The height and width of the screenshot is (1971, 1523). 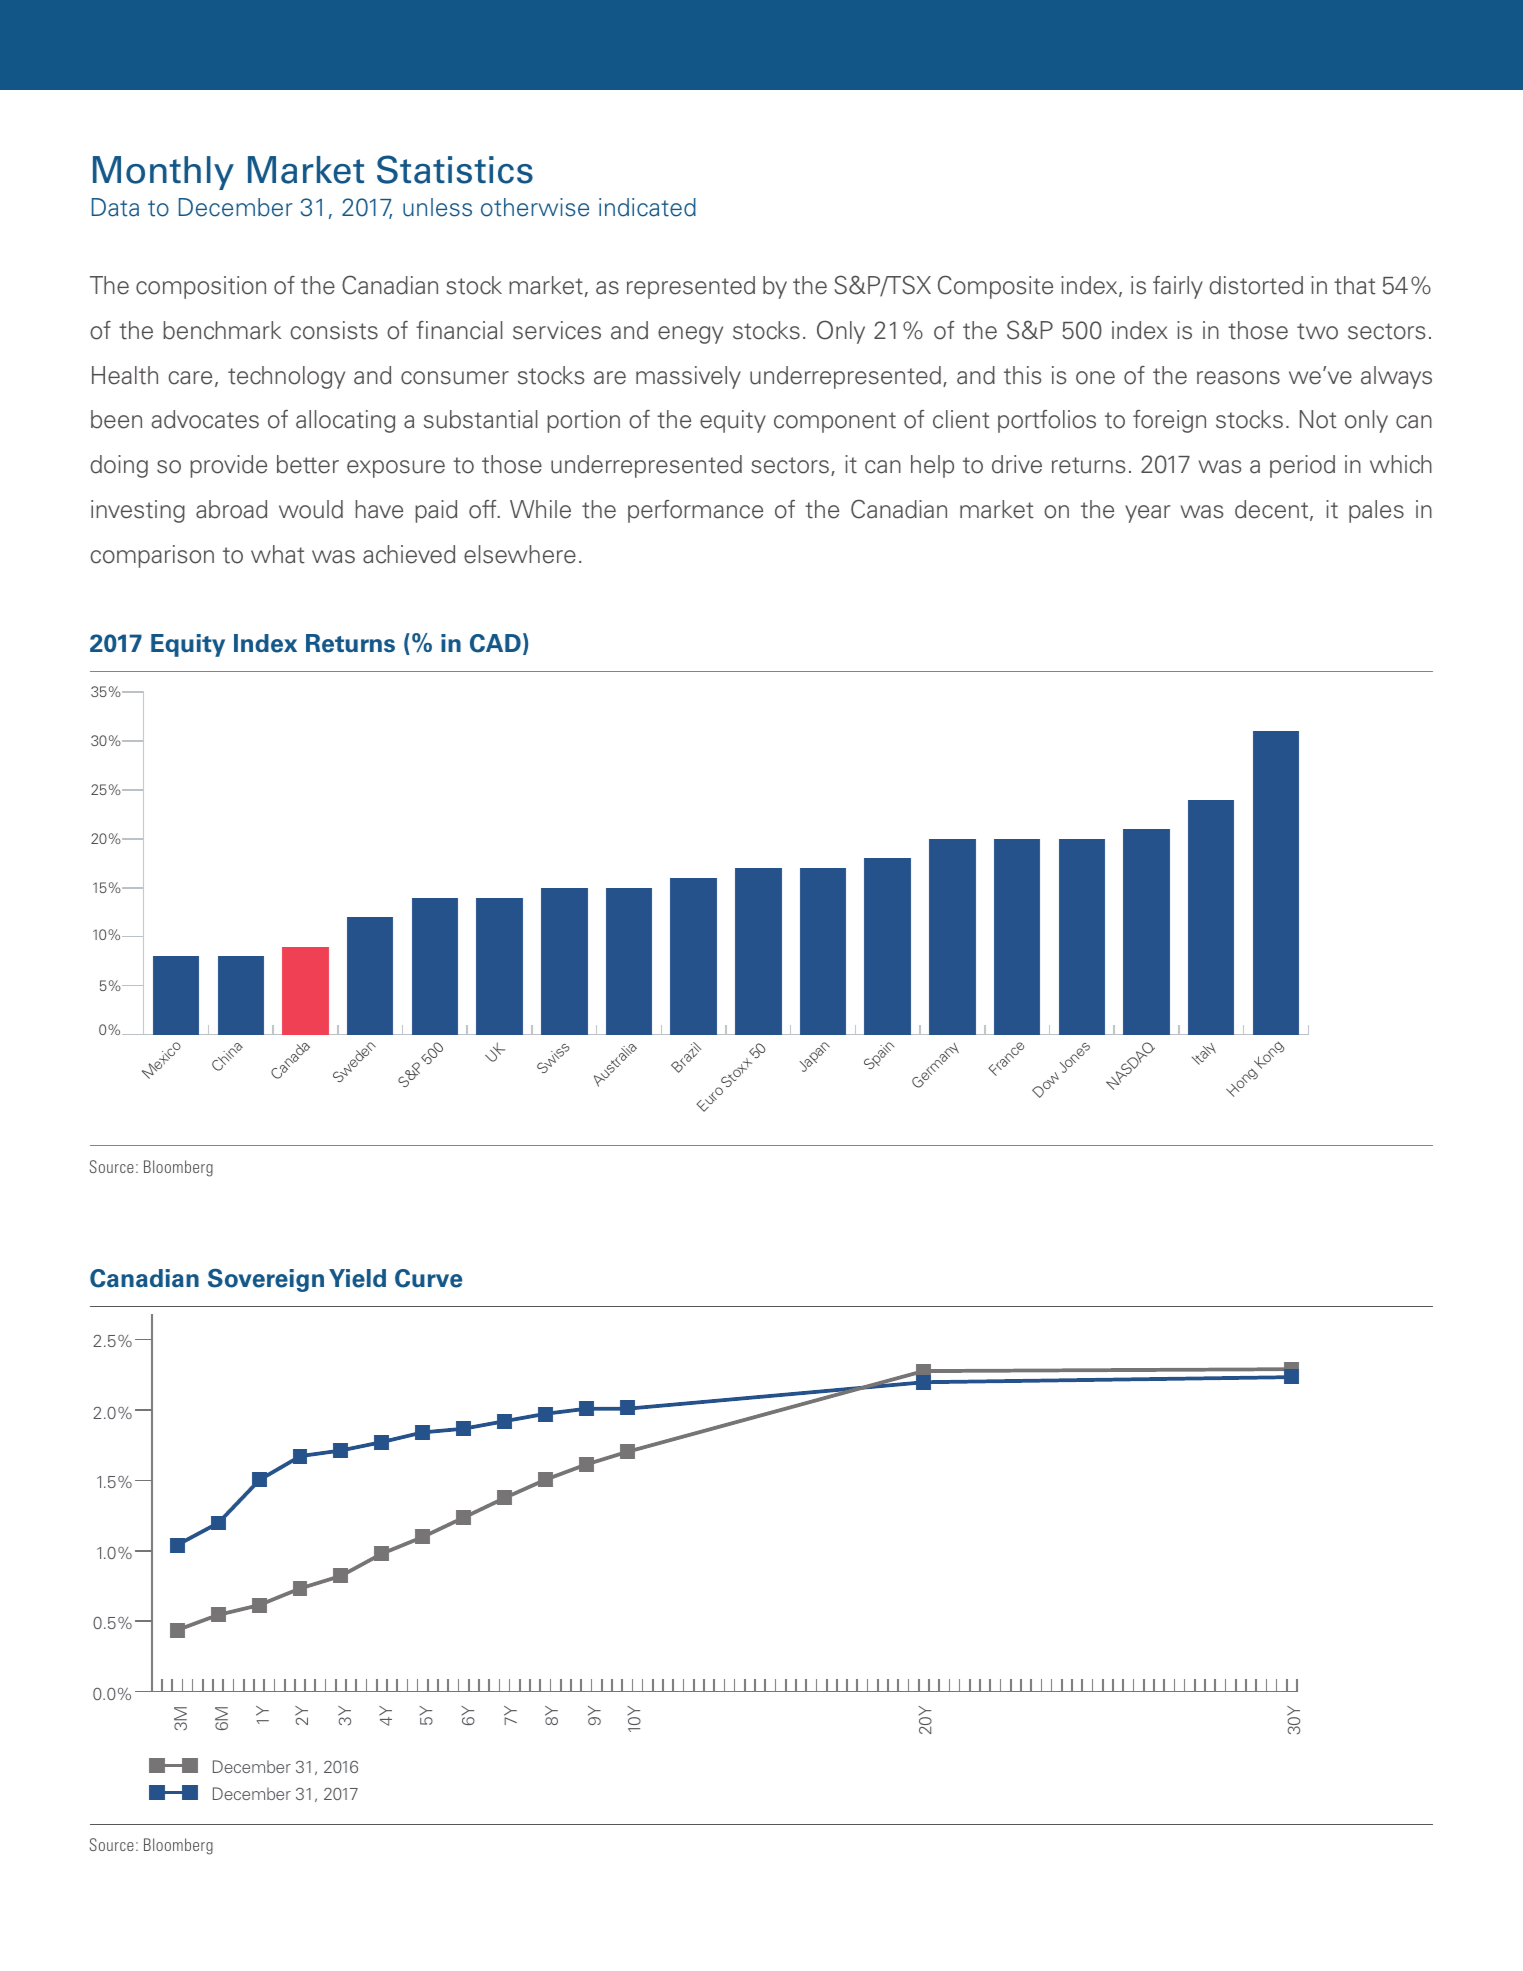 I want to click on Yield, so click(x=357, y=1278).
